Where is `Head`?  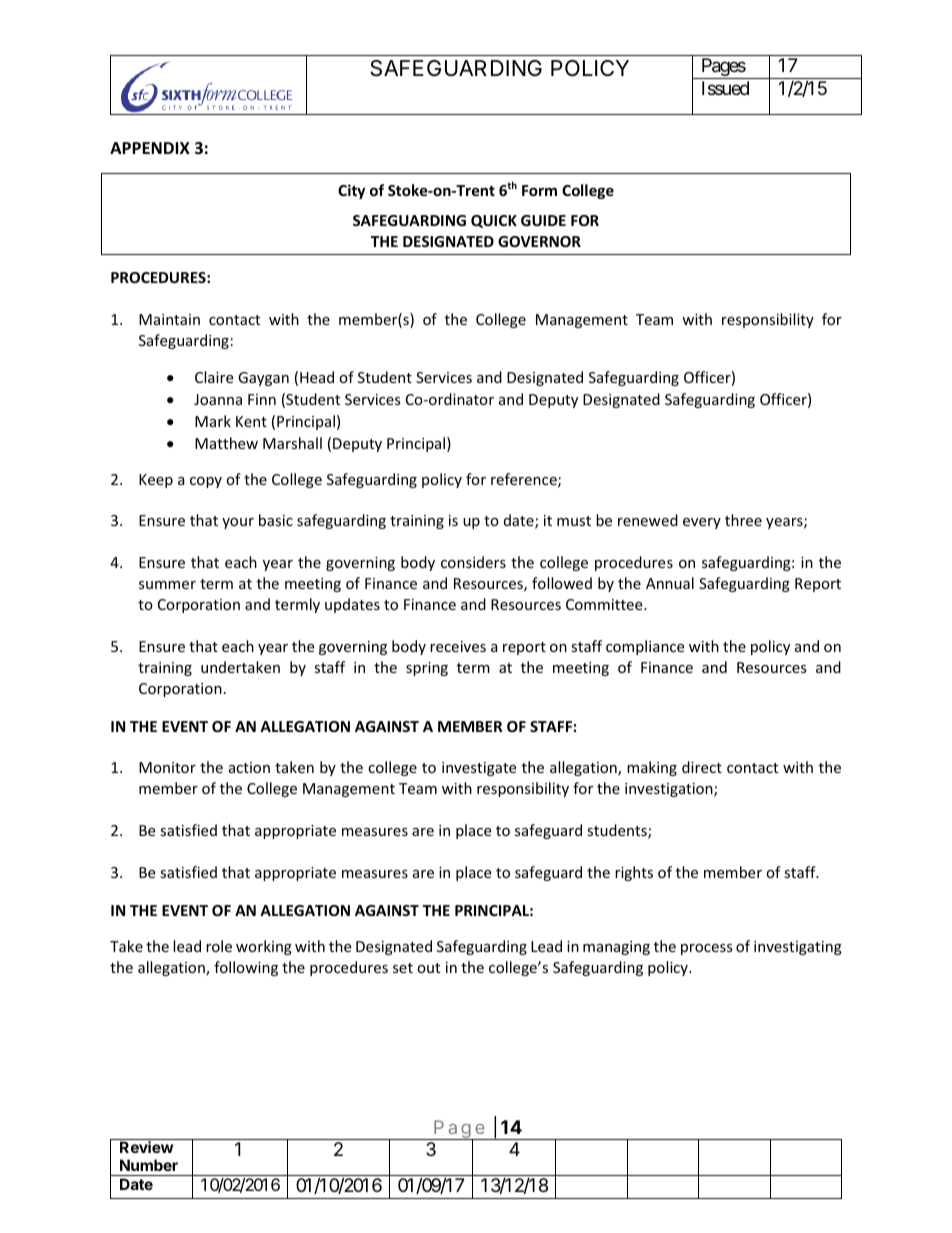 Head is located at coordinates (317, 377).
